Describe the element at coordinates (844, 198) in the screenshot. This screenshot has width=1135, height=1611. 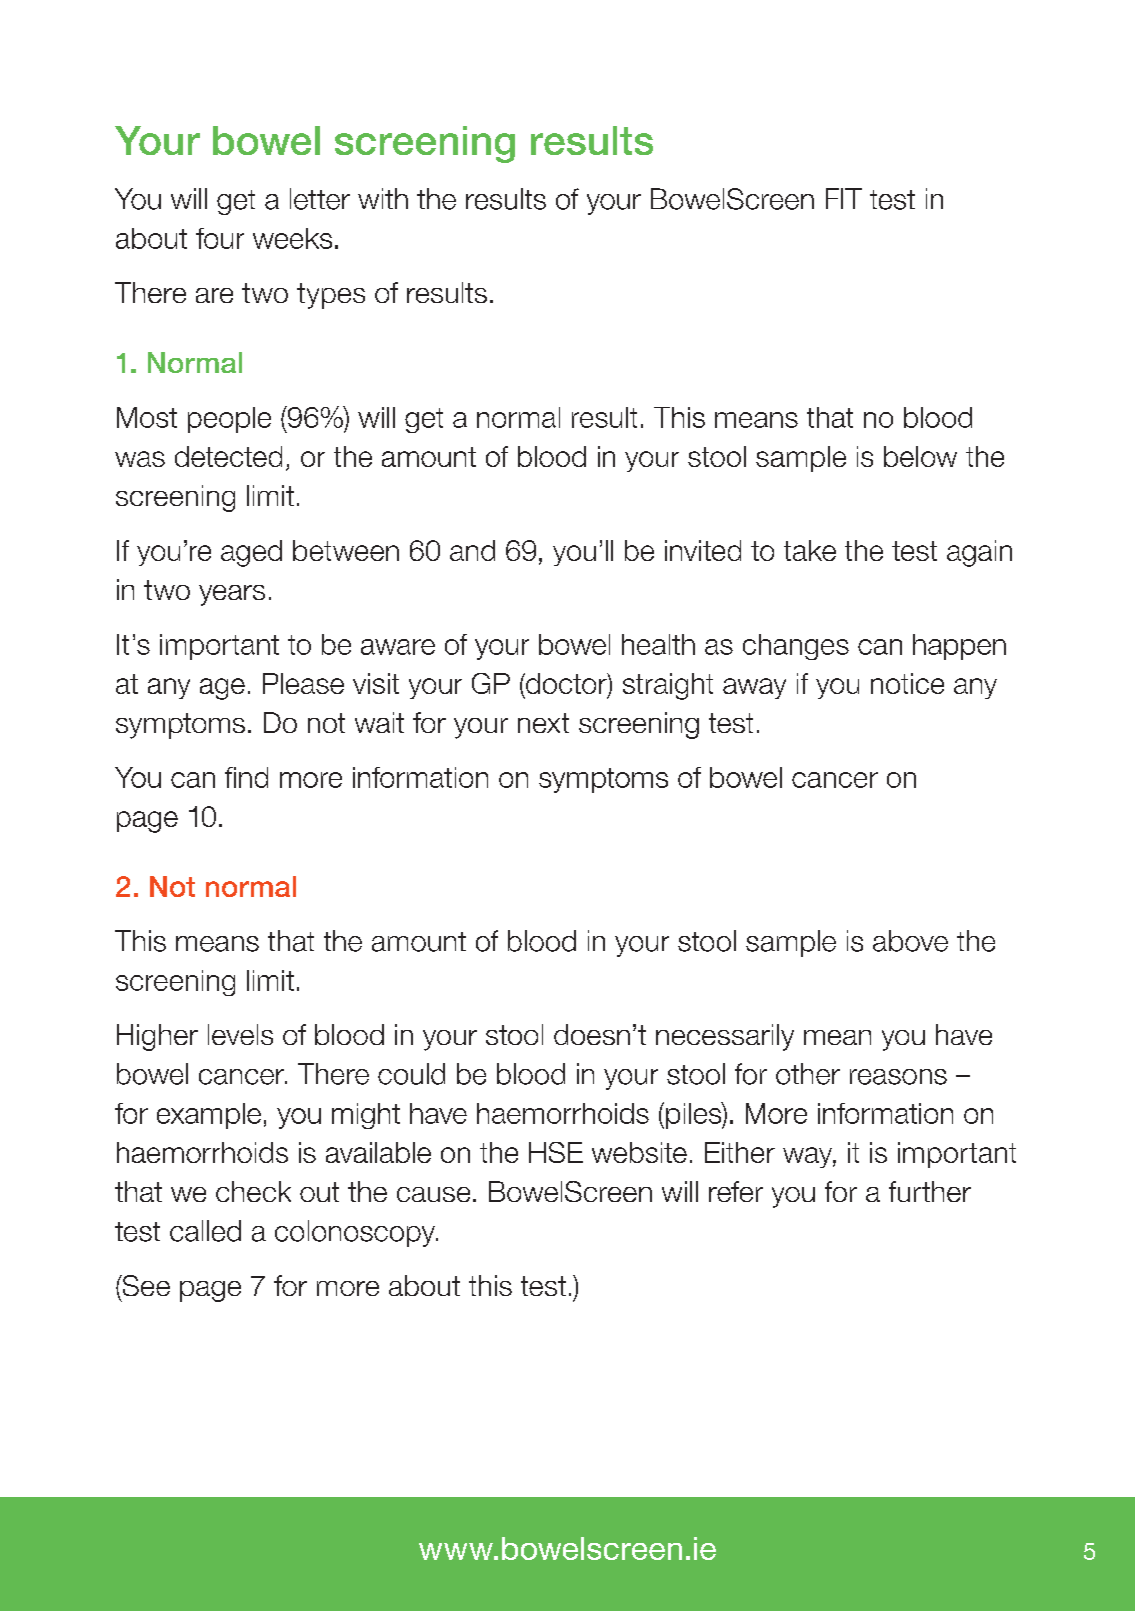
I see `FIT` at that location.
